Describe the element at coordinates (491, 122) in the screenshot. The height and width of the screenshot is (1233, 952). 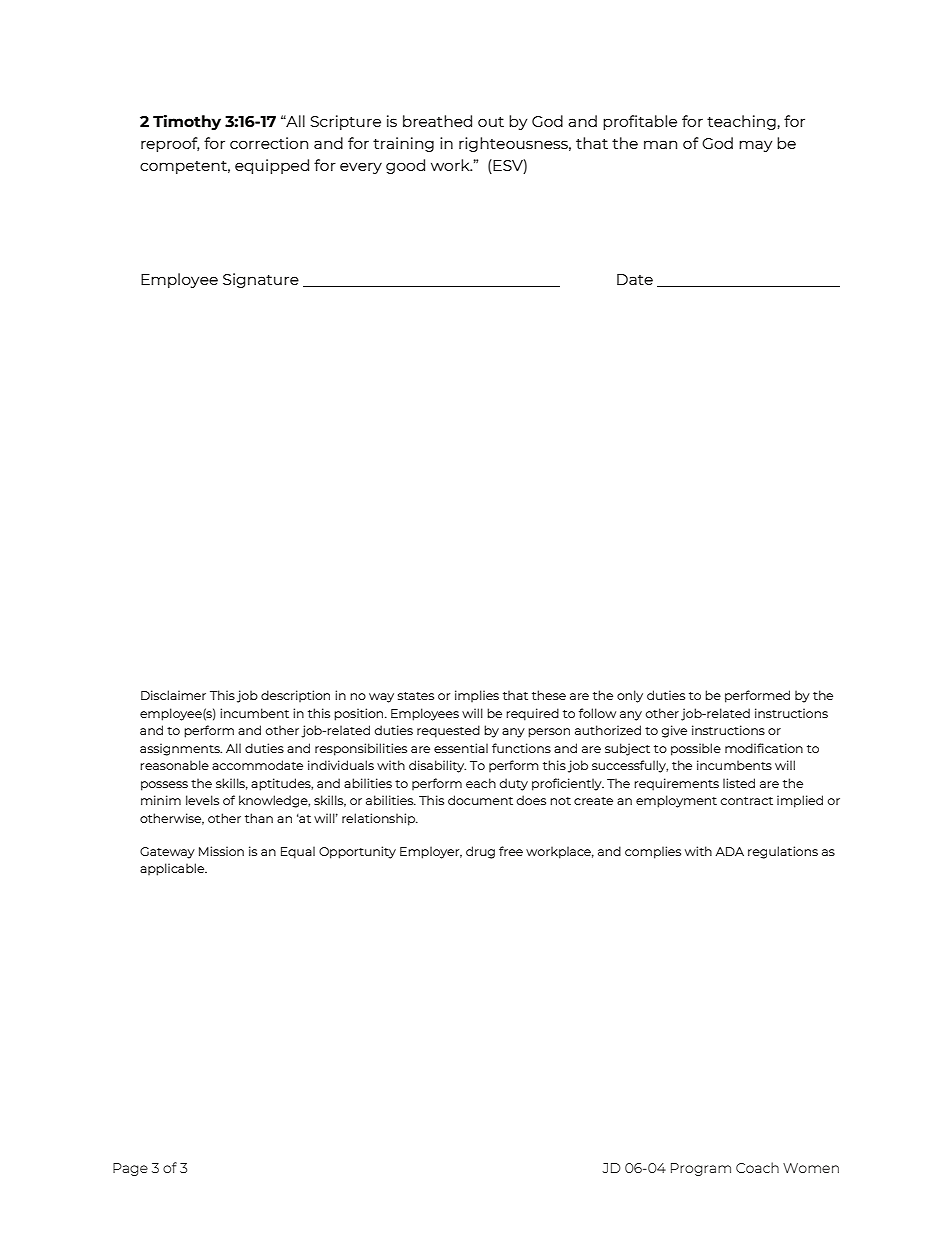
I see `out` at that location.
